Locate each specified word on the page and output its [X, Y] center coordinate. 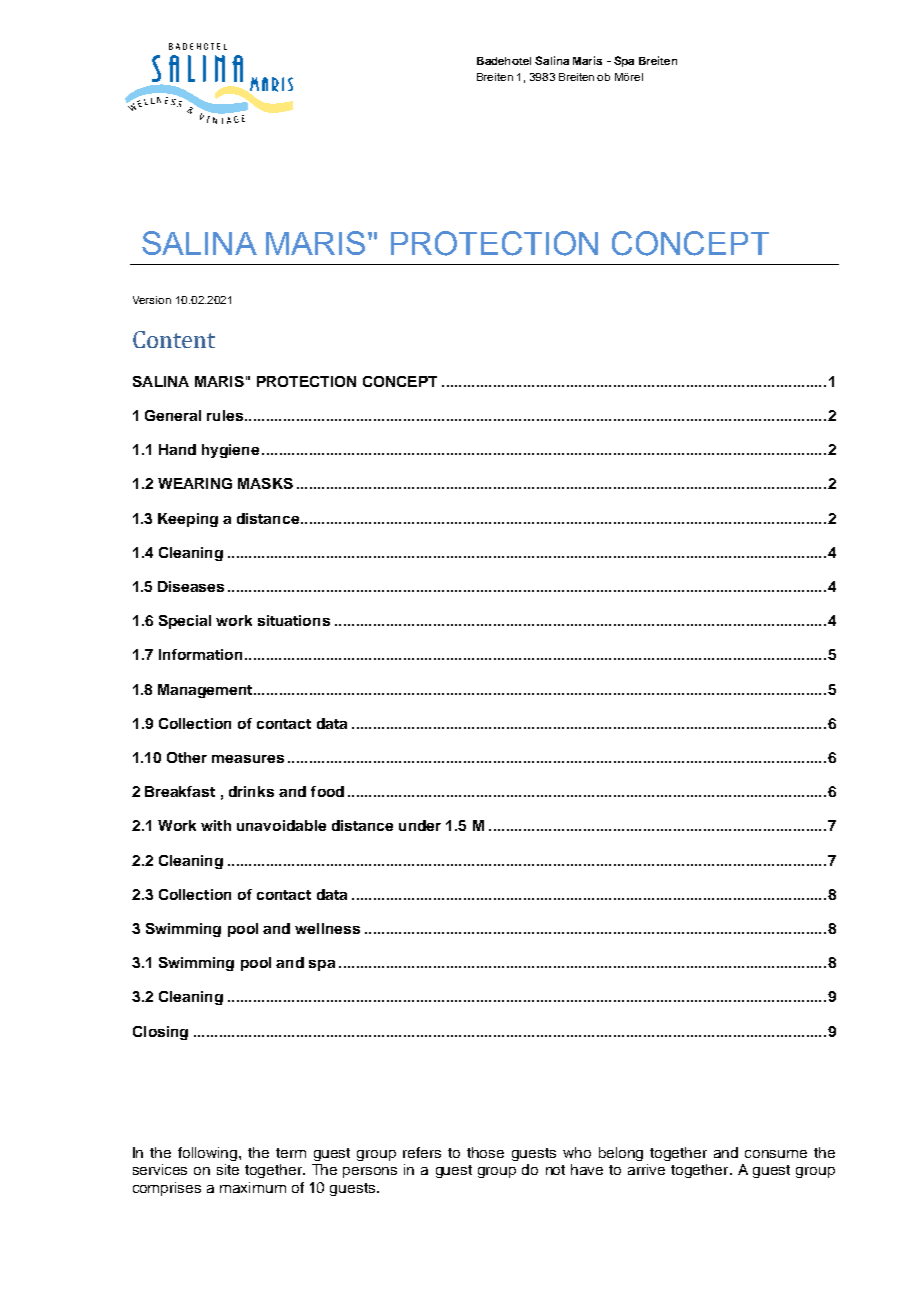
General [173, 415]
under [420, 825]
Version [152, 300]
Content [174, 339]
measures [248, 759]
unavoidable [281, 825]
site [228, 1169]
